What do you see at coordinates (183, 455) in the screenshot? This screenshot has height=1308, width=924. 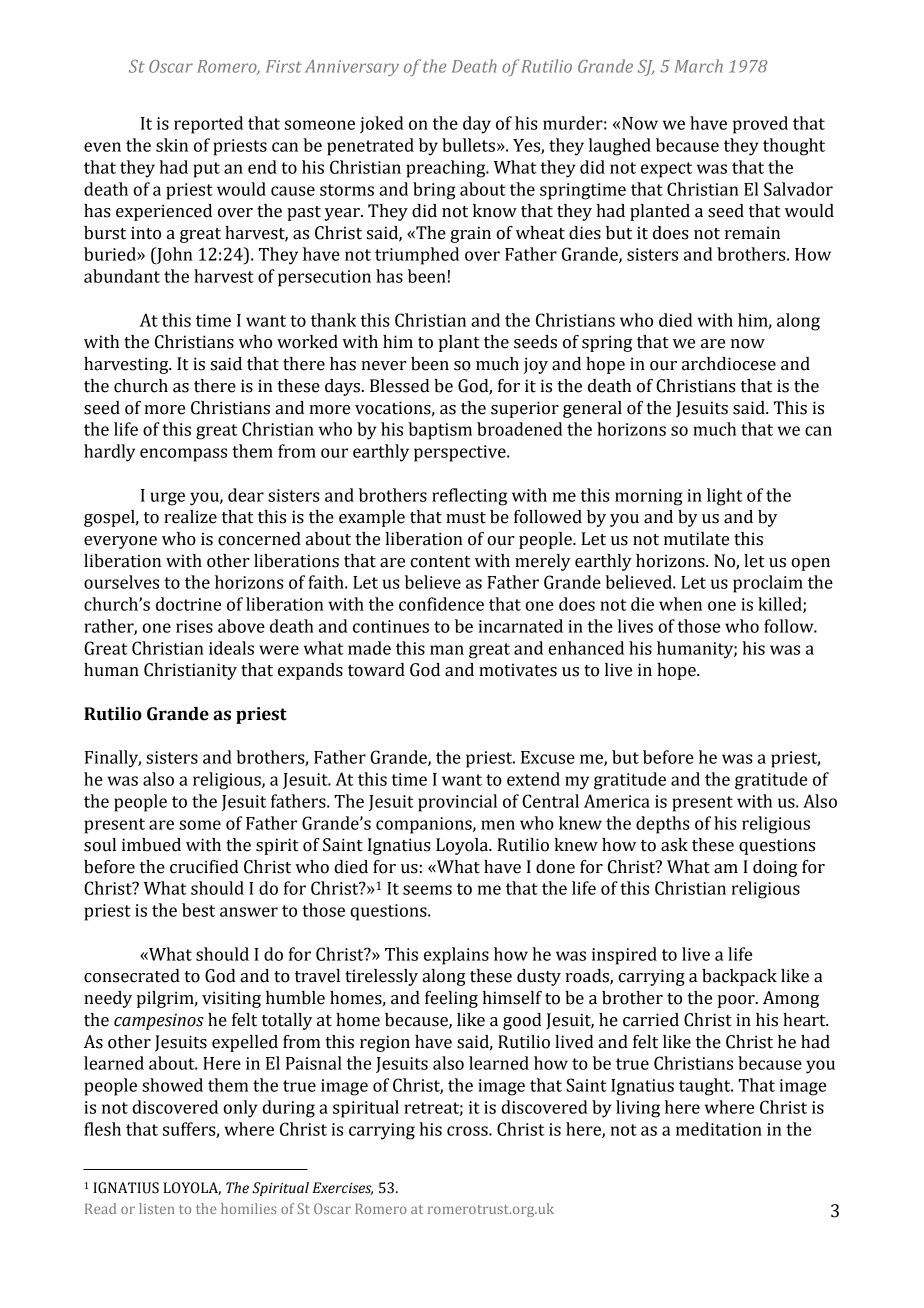 I see `encompass` at bounding box center [183, 455].
